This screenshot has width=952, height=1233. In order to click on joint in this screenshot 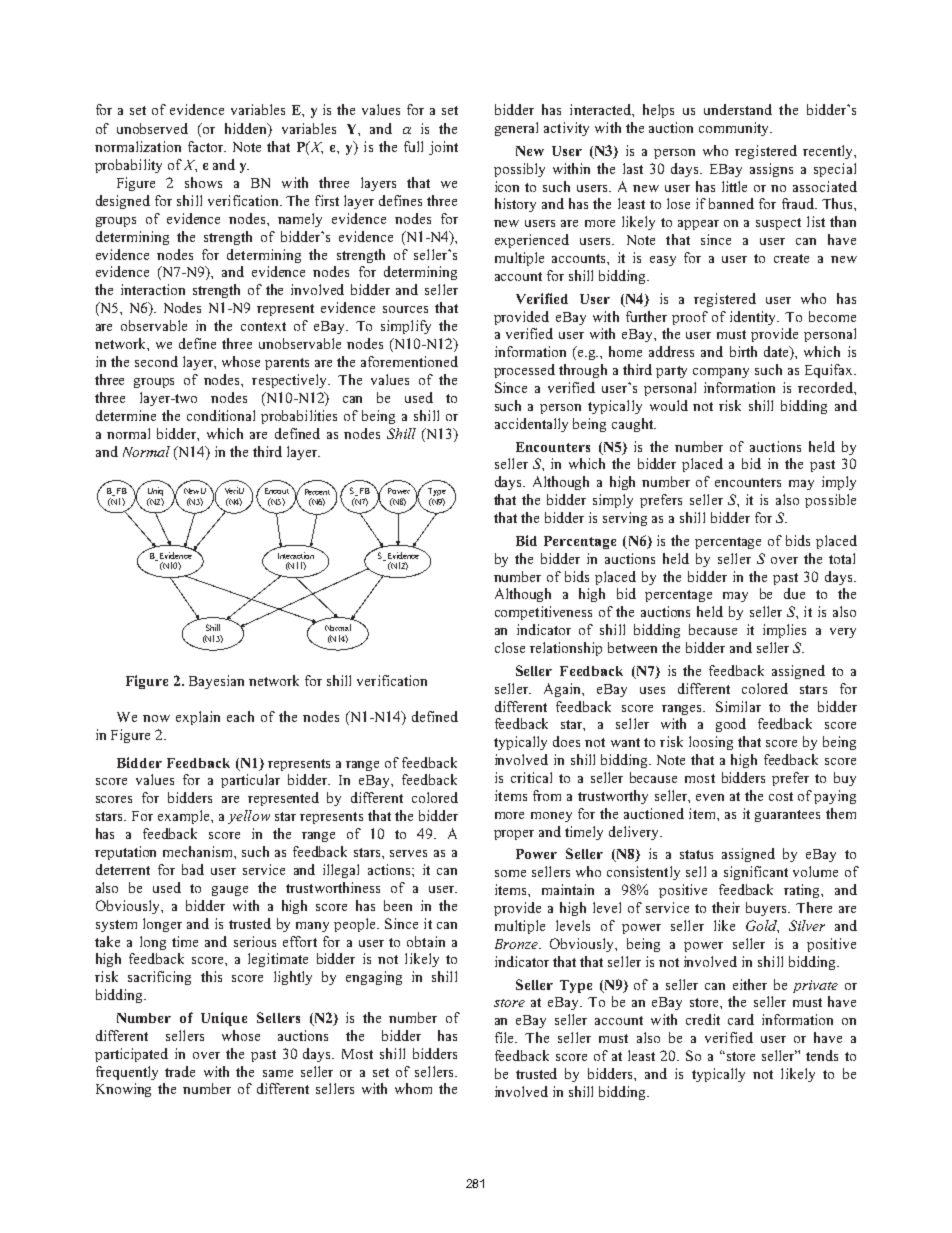, I will do `click(443, 148)`.
